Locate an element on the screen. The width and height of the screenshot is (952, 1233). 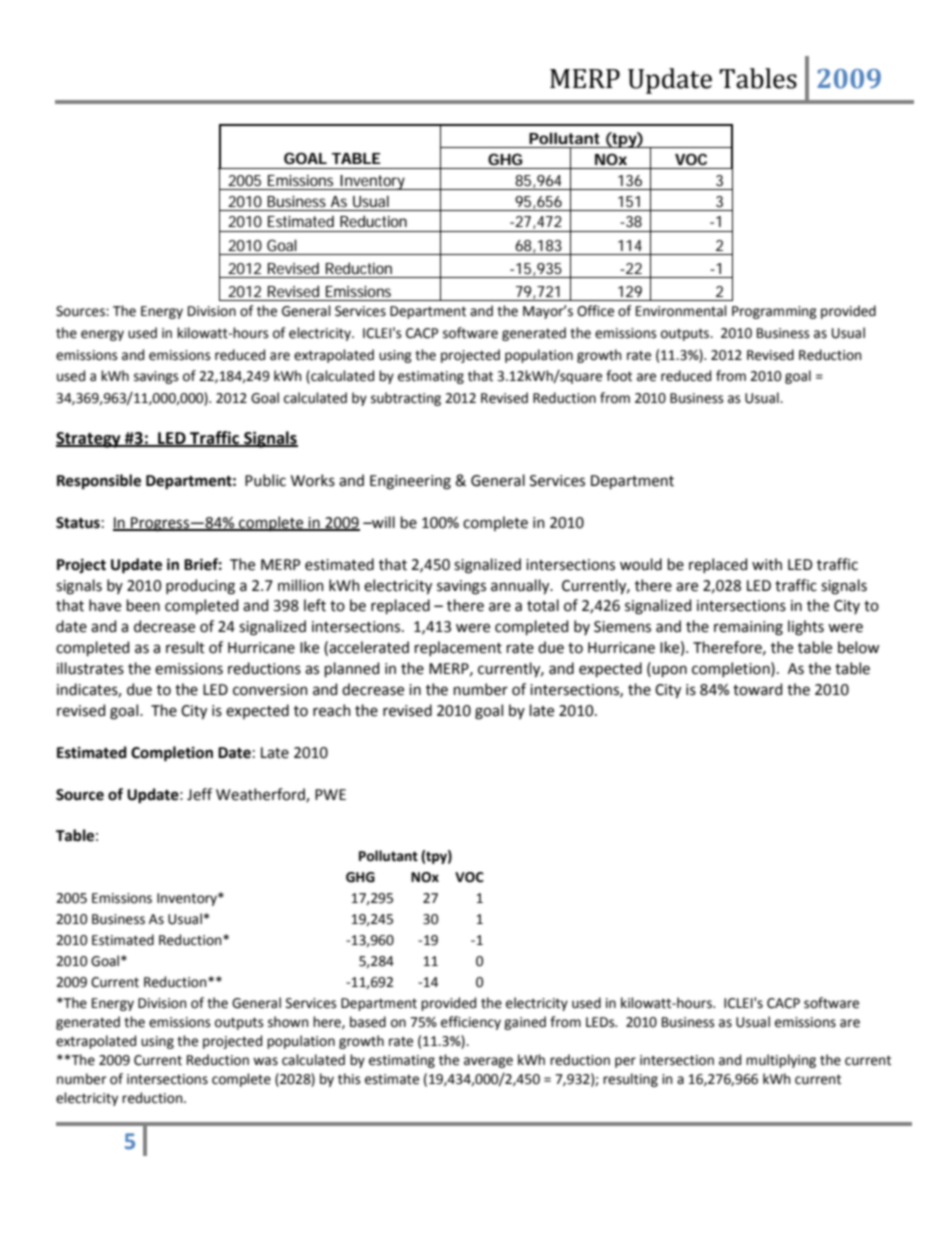
replacement is located at coordinates (458, 648).
